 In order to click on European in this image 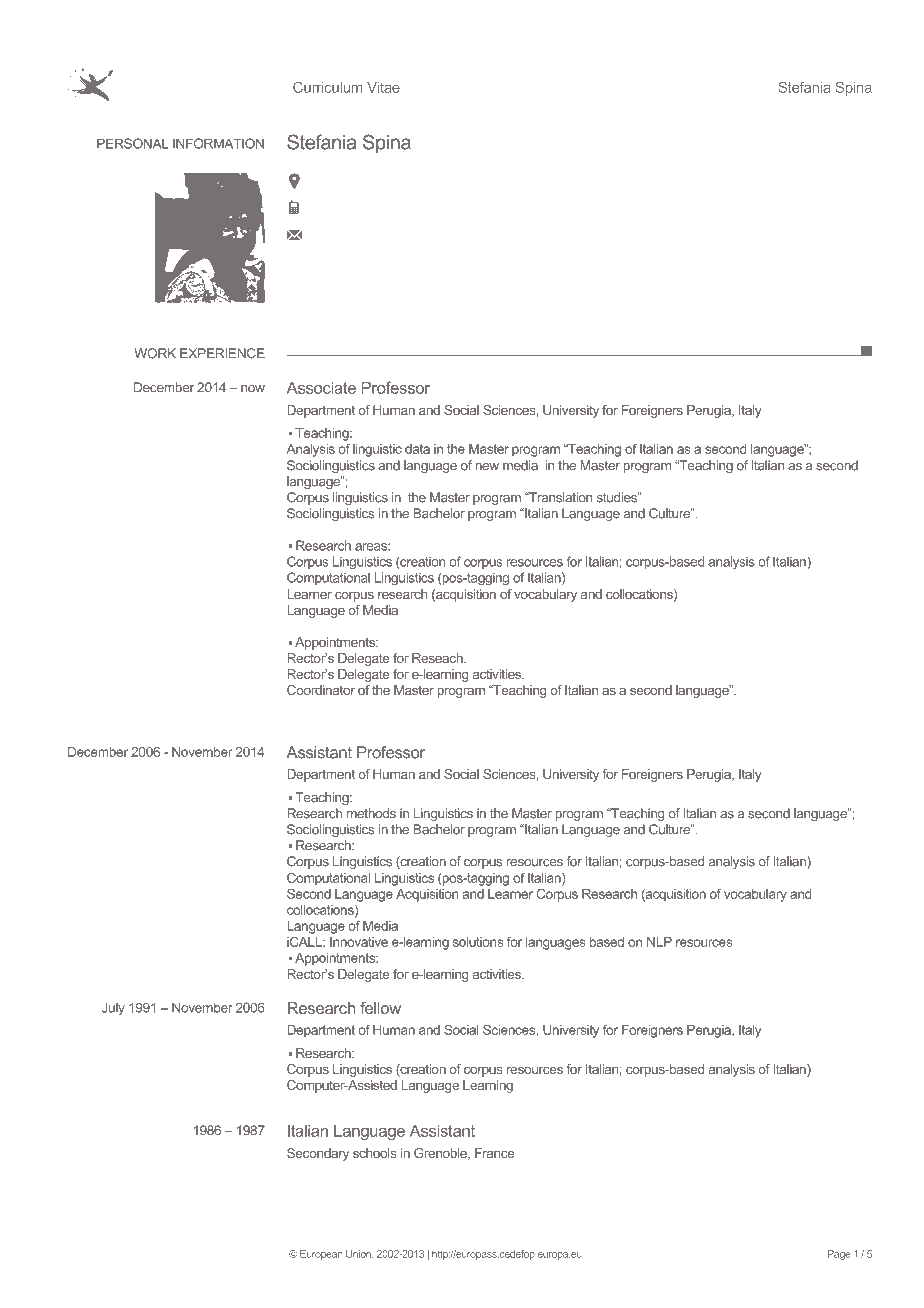, I will do `click(321, 1255)`.
